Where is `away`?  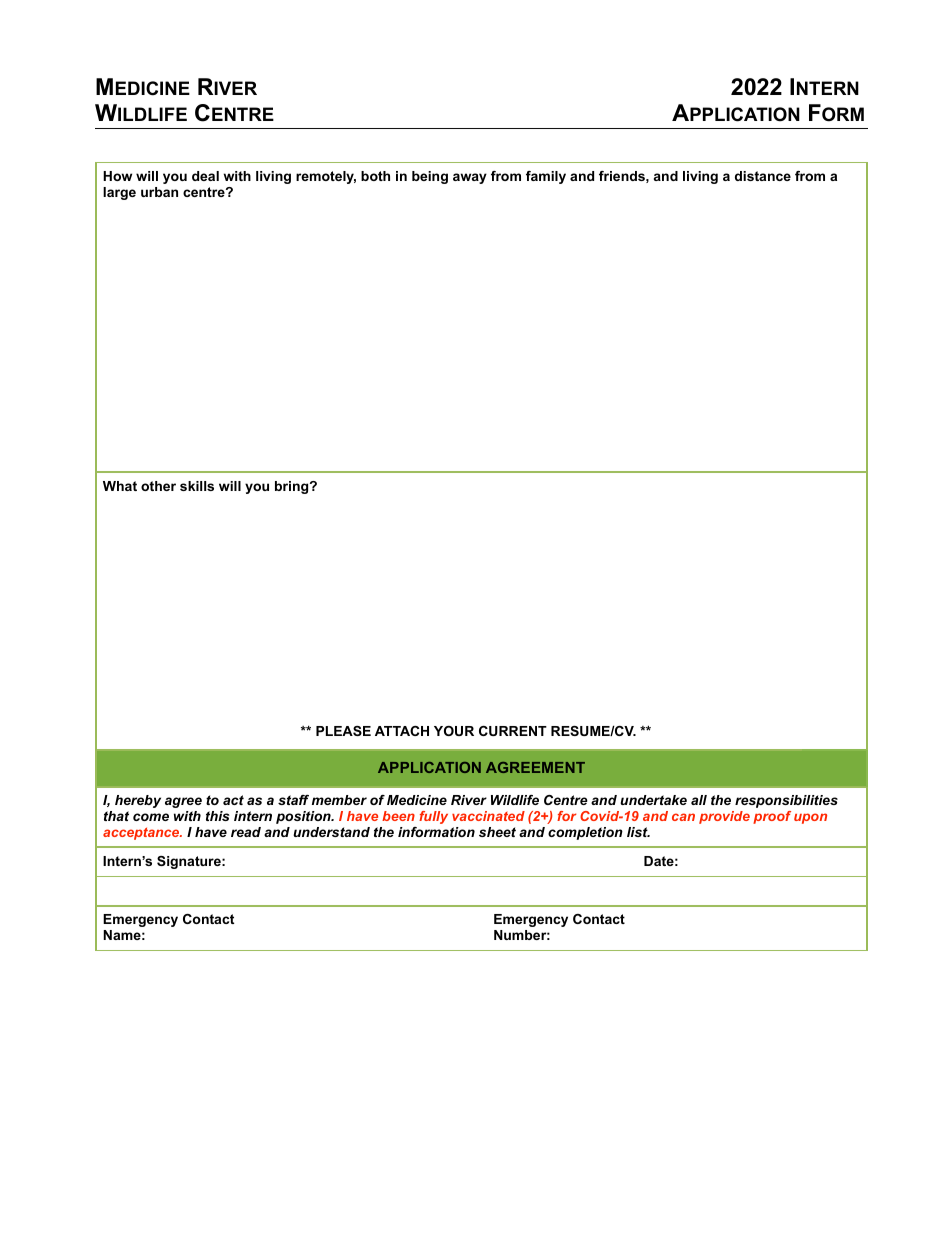
away is located at coordinates (470, 178).
